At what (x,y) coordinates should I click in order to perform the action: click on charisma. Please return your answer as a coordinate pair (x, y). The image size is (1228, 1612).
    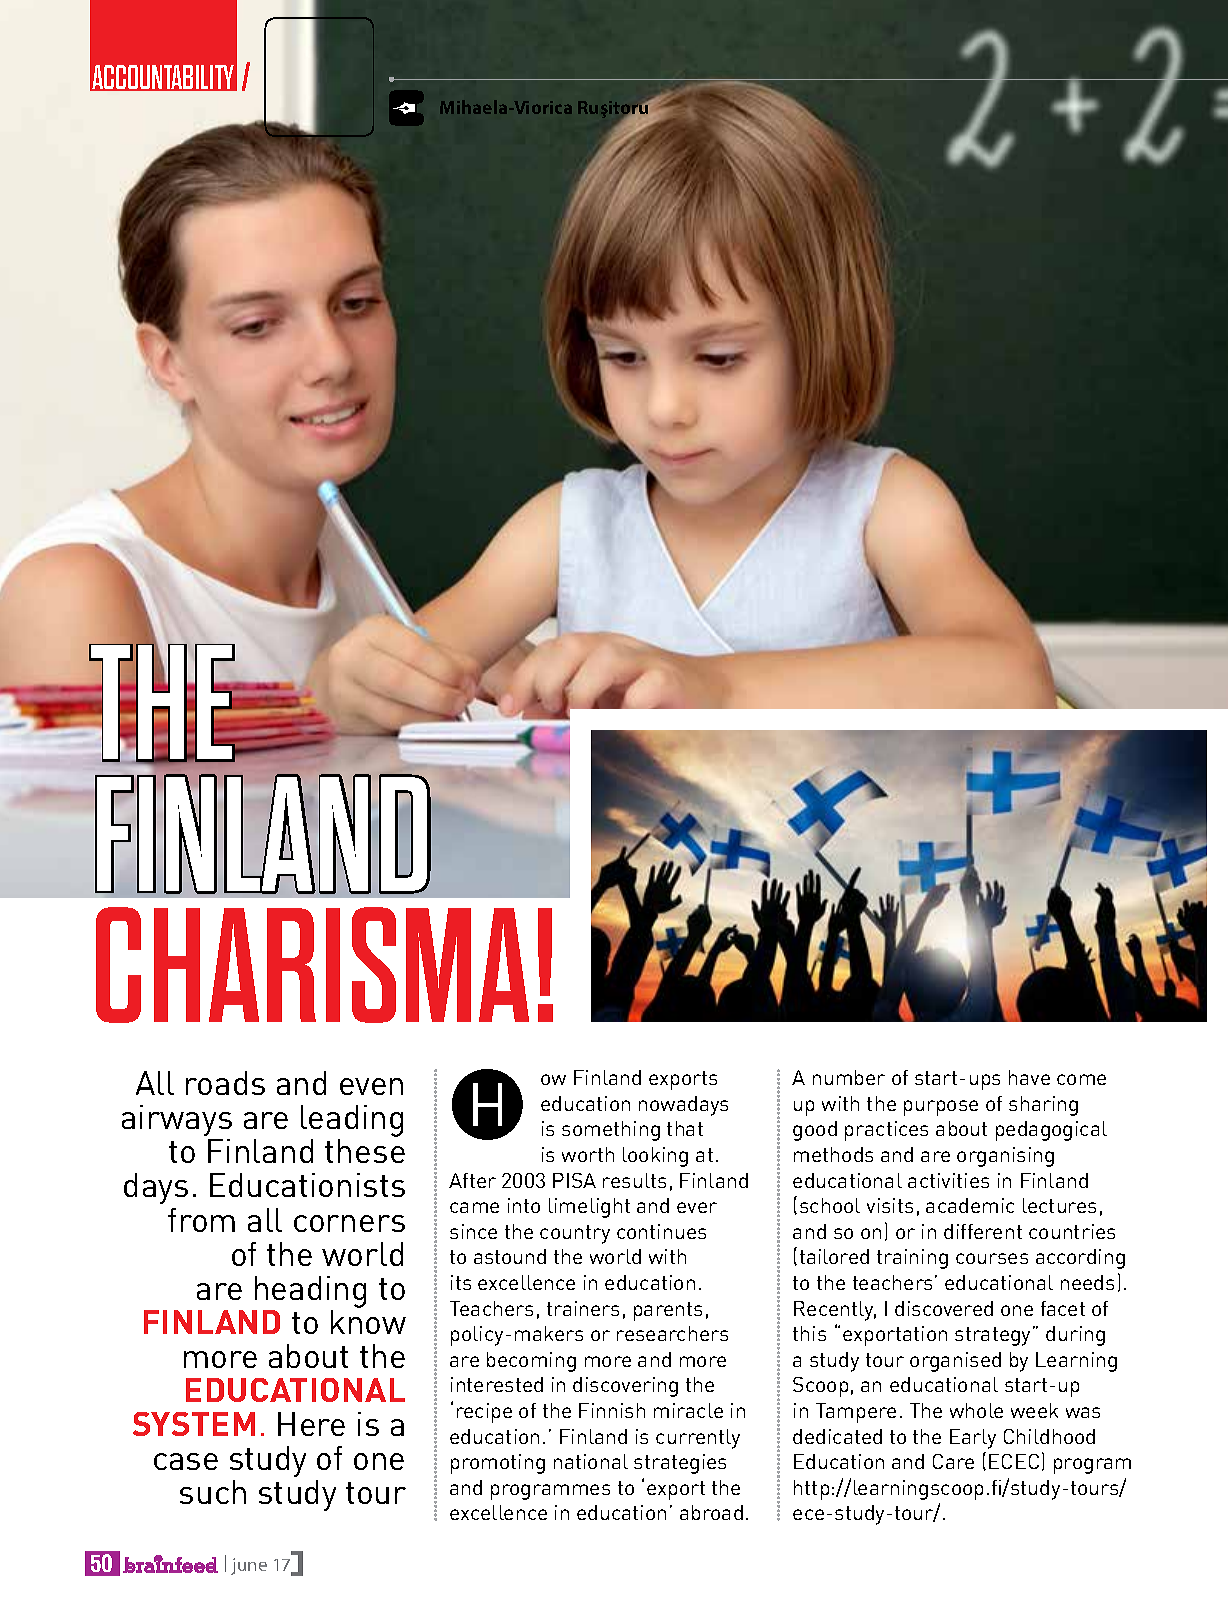
    Looking at the image, I should click on (312, 965).
